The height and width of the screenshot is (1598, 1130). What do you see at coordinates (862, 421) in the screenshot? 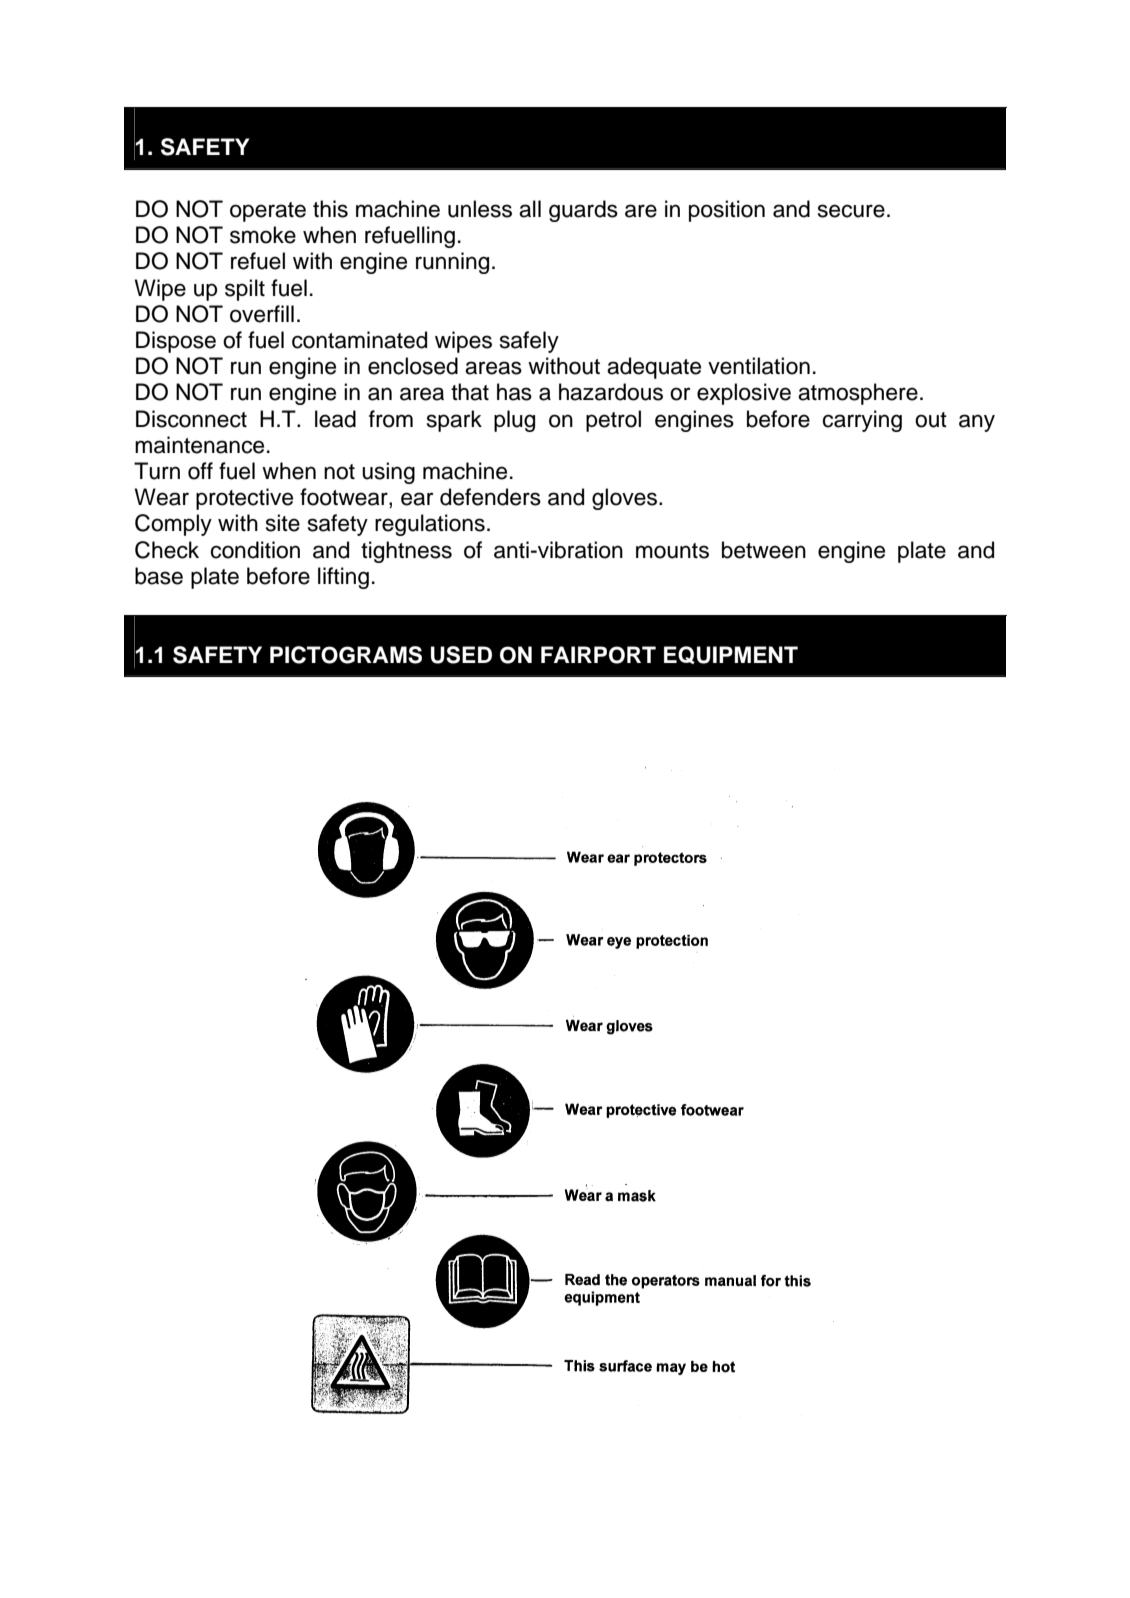
I see `carrying` at bounding box center [862, 421].
